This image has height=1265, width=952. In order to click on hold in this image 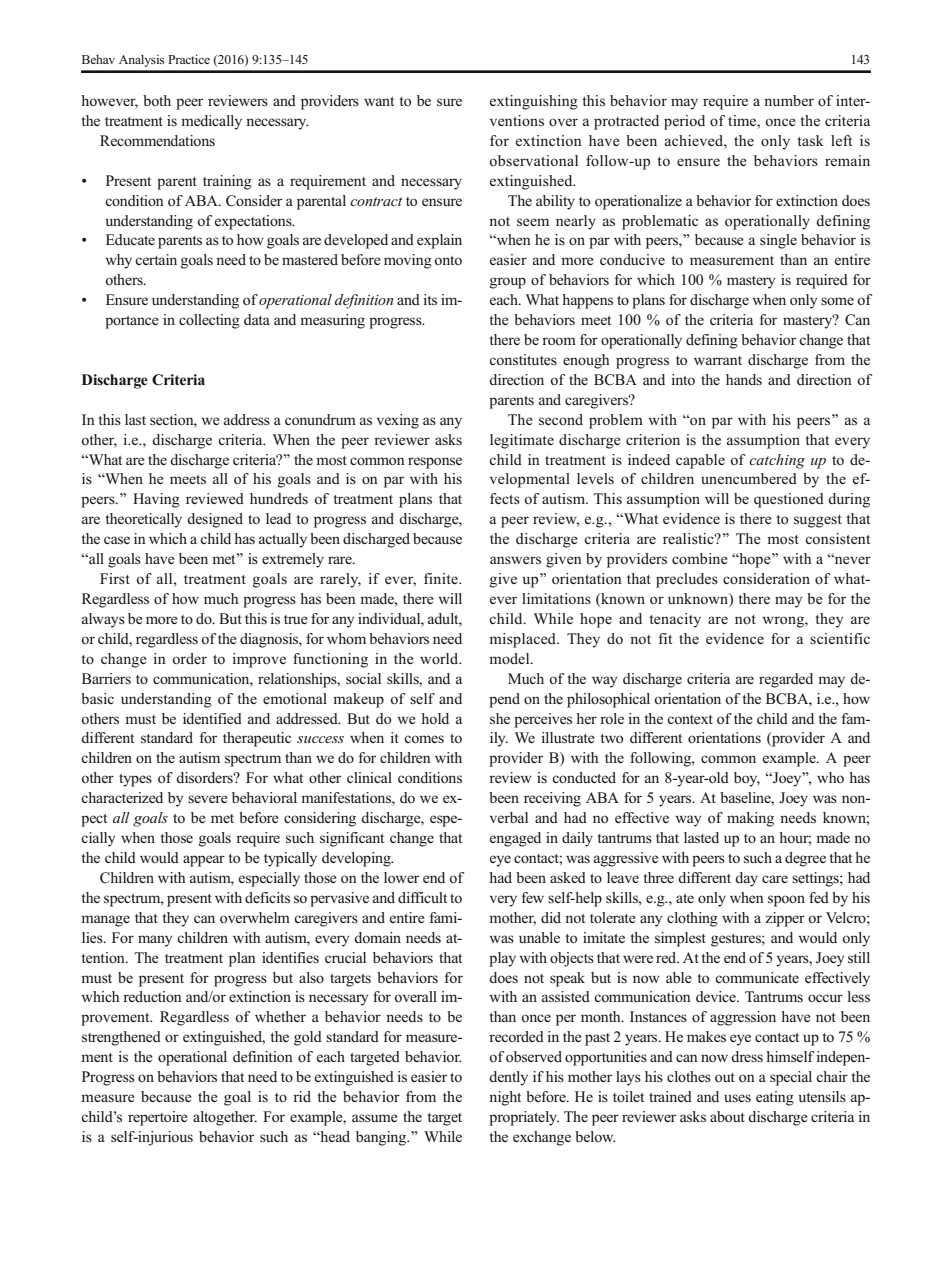, I will do `click(435, 718)`.
